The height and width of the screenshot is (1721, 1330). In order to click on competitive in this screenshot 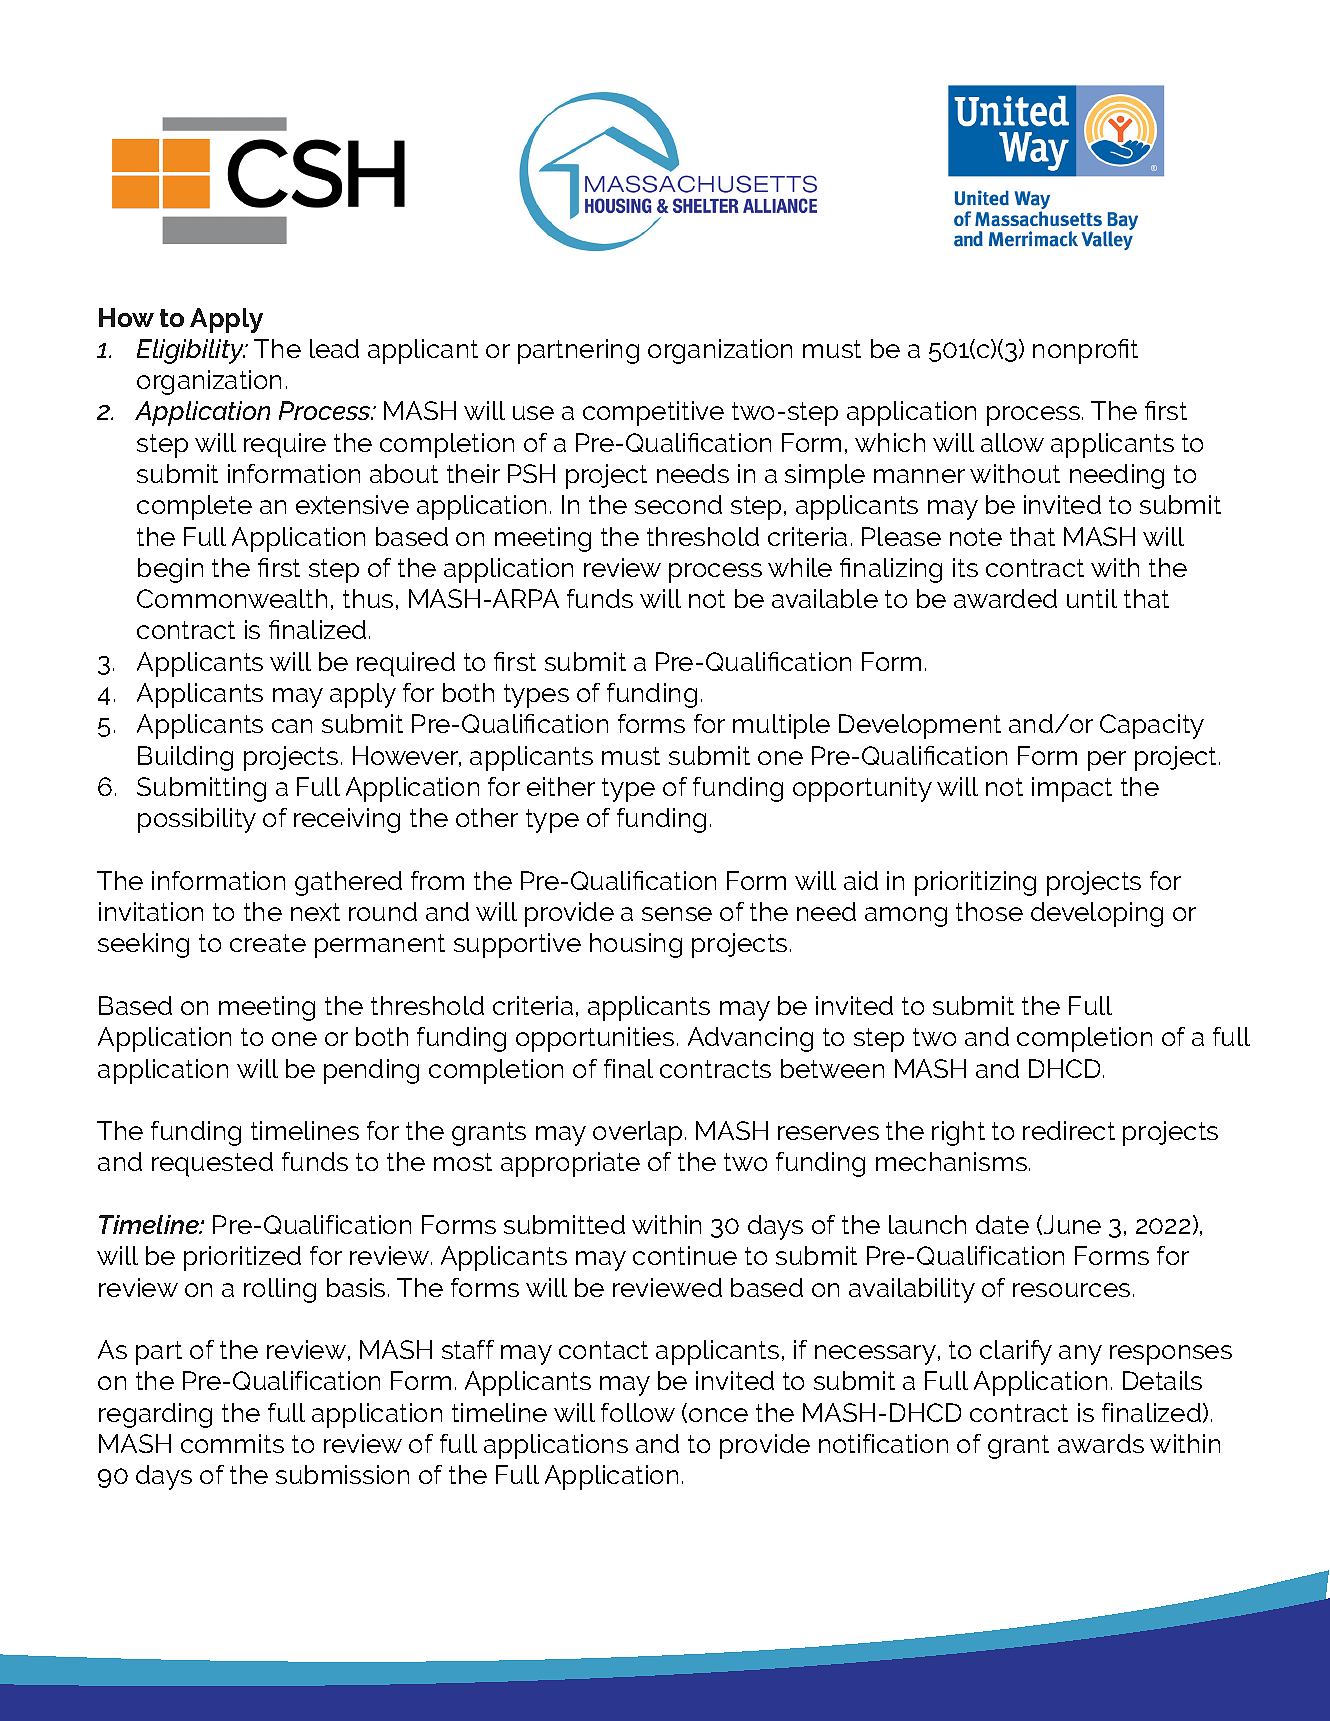, I will do `click(653, 413)`.
